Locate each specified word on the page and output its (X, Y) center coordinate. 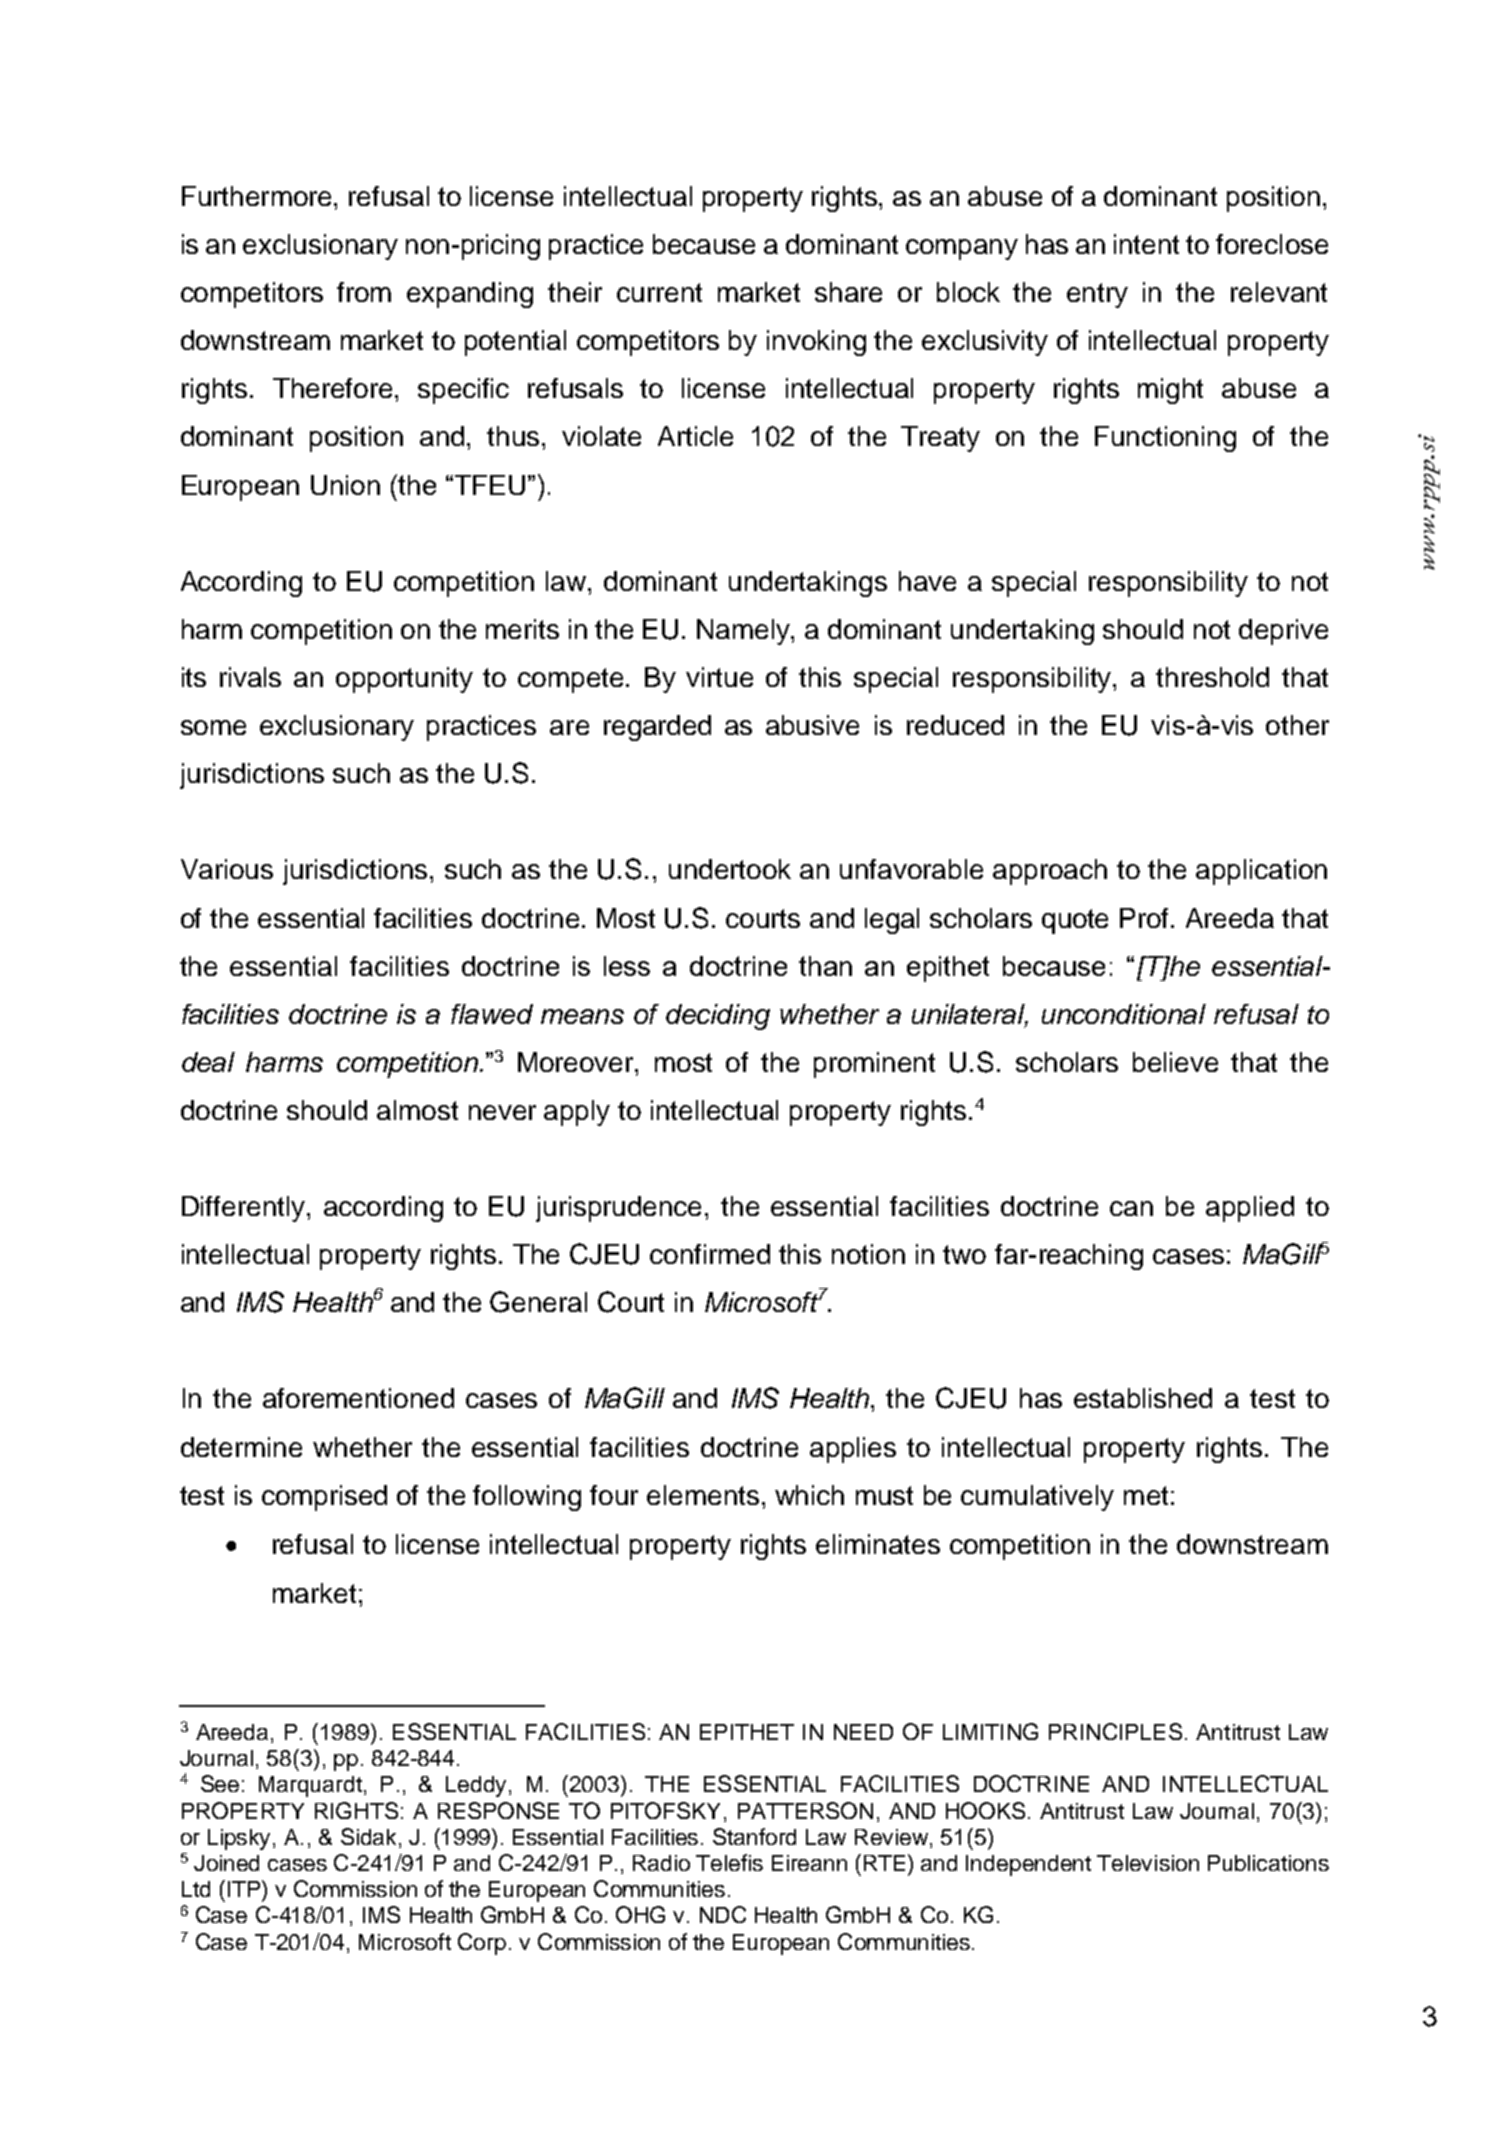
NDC (723, 1914)
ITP (245, 1888)
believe (1175, 1062)
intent (1146, 244)
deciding (718, 1017)
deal (208, 1062)
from (364, 292)
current (659, 292)
